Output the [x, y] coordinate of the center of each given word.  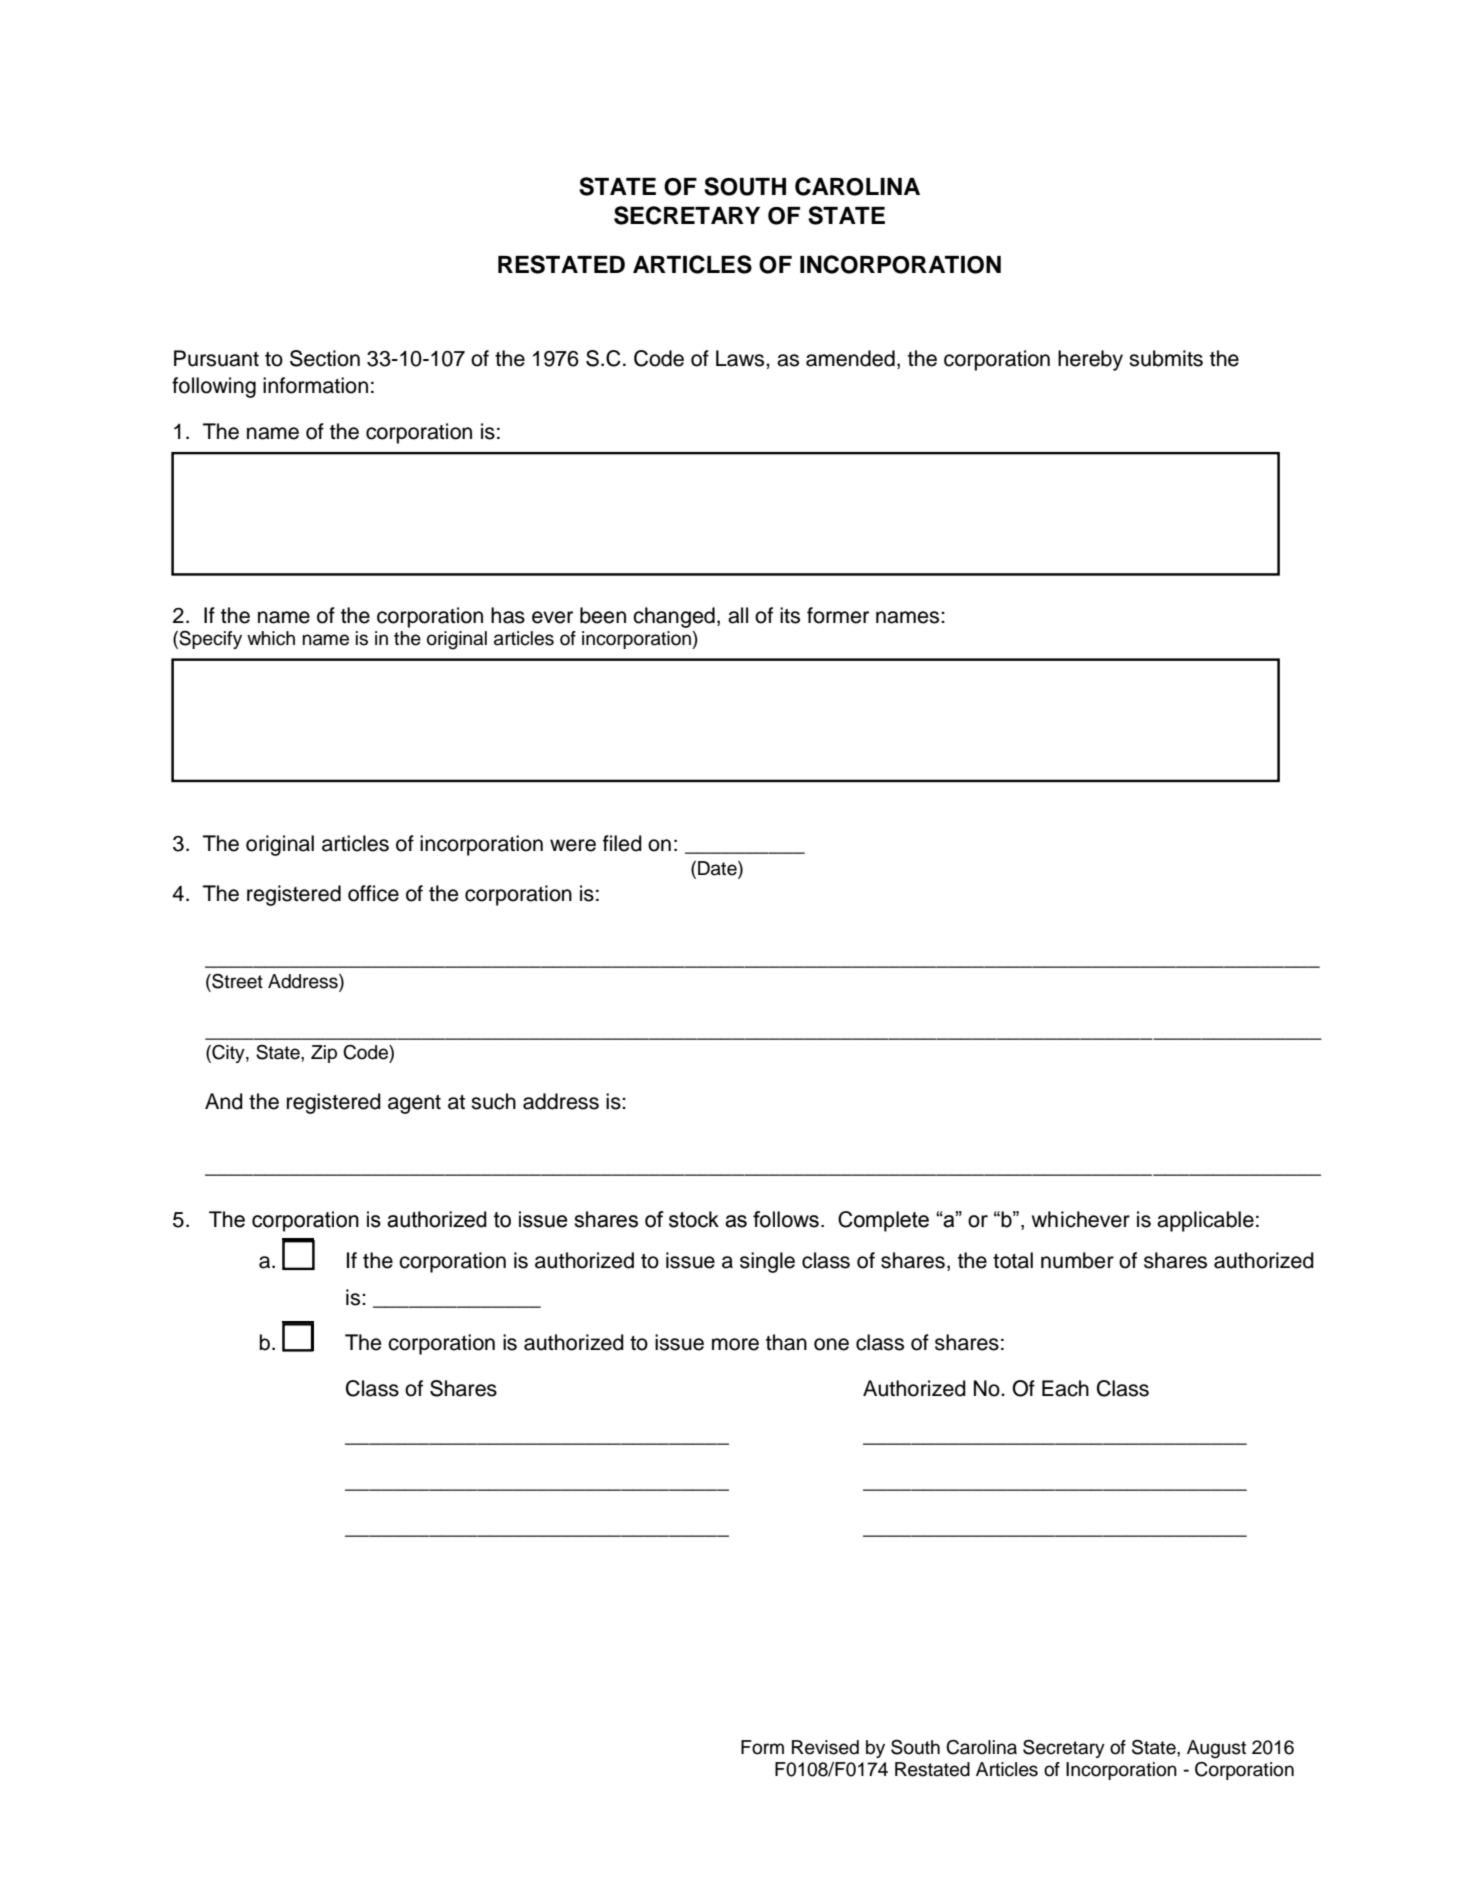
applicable [1205, 1221]
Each [1065, 1388]
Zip [324, 1054]
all [738, 615]
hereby [1090, 360]
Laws [741, 358]
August [1216, 1749]
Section [325, 358]
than [786, 1342]
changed [674, 617]
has [508, 615]
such [493, 1101]
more [735, 1344]
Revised [825, 1747]
